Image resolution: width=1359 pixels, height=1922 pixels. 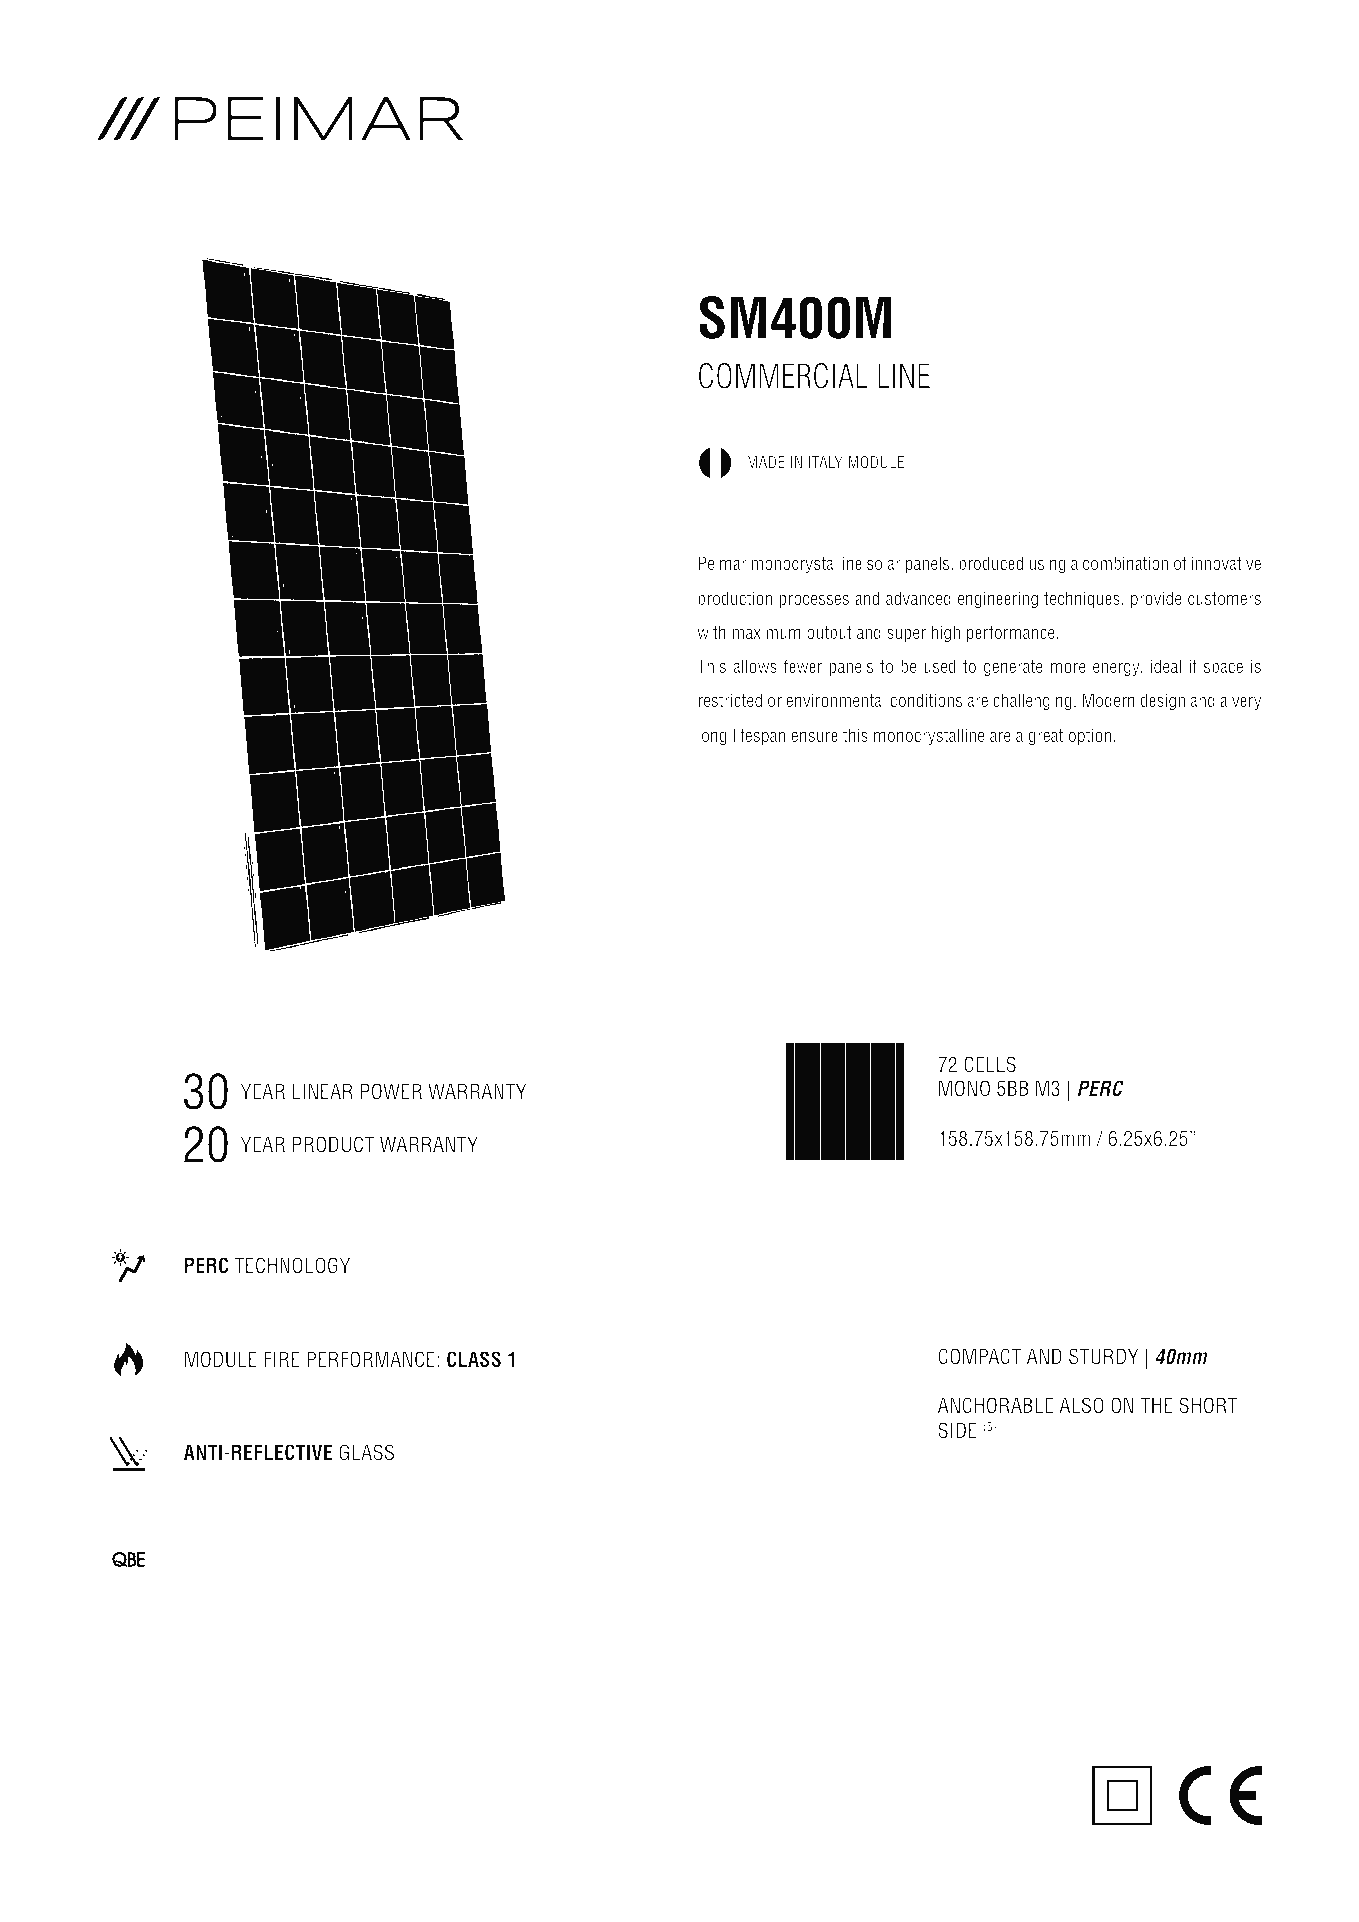 I want to click on option, so click(x=1090, y=737).
